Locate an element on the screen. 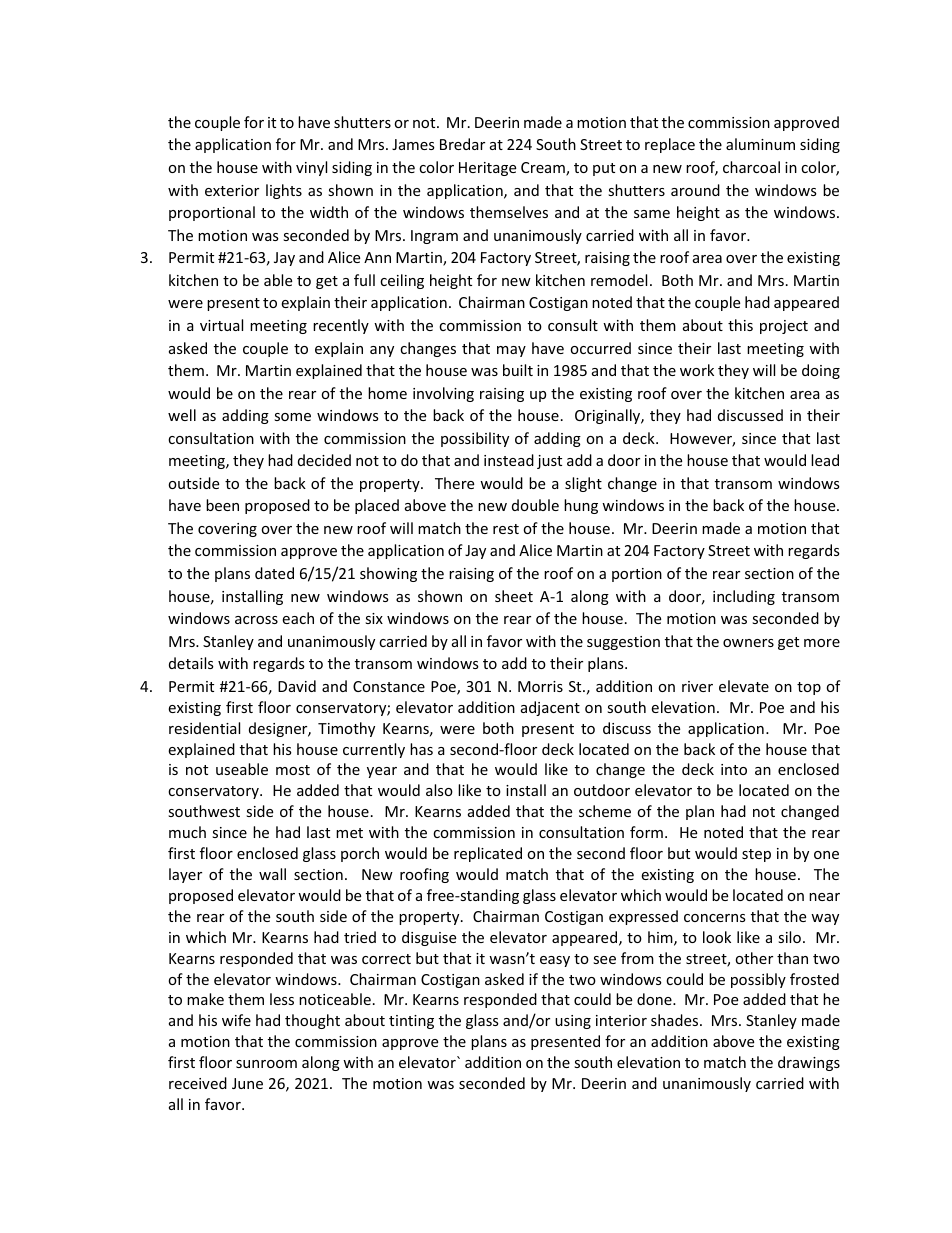  rest is located at coordinates (506, 529).
